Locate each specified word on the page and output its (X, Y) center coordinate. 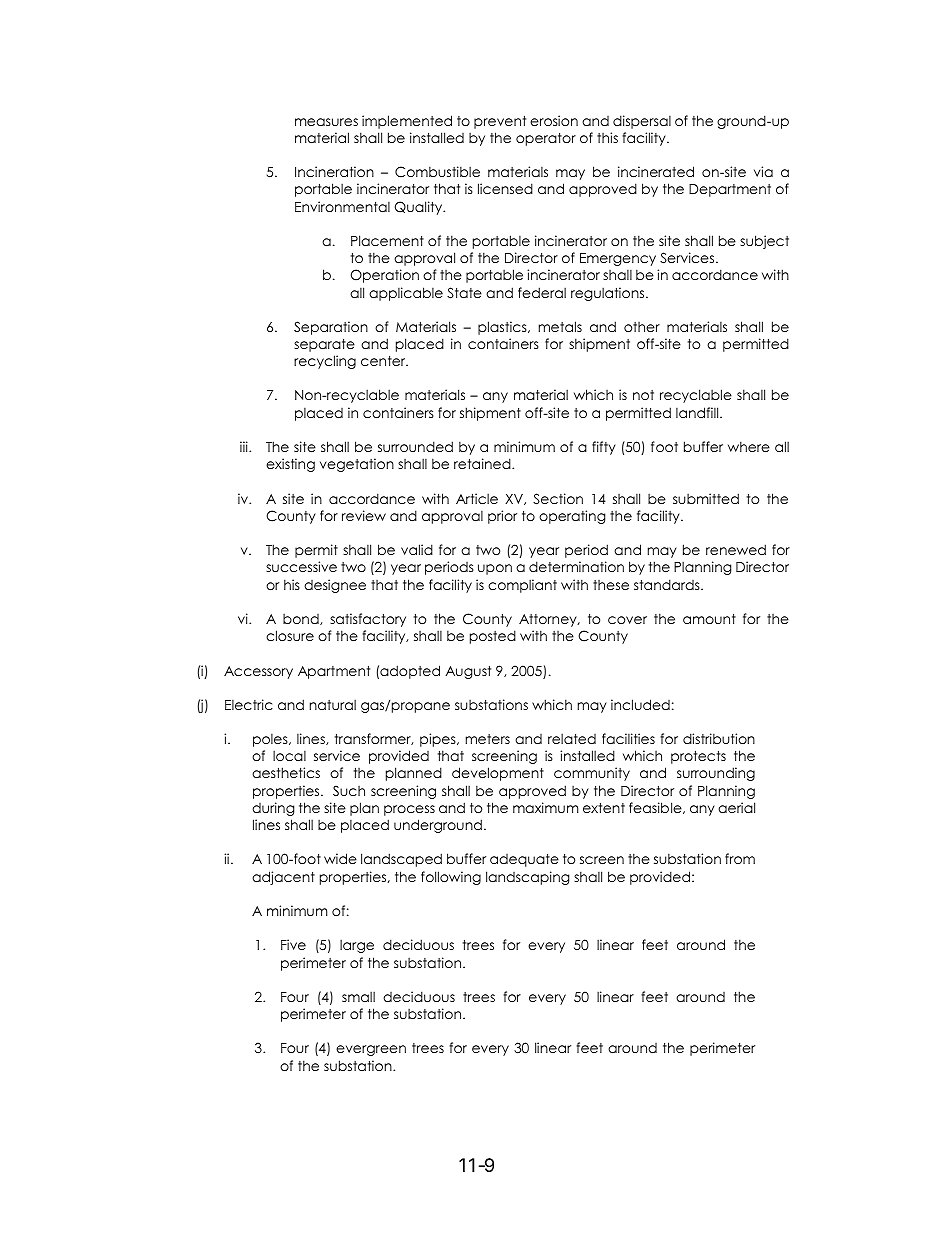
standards (668, 584)
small (358, 996)
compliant (522, 586)
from (740, 858)
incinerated (656, 171)
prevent (500, 122)
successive (301, 566)
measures (326, 122)
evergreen (371, 1050)
